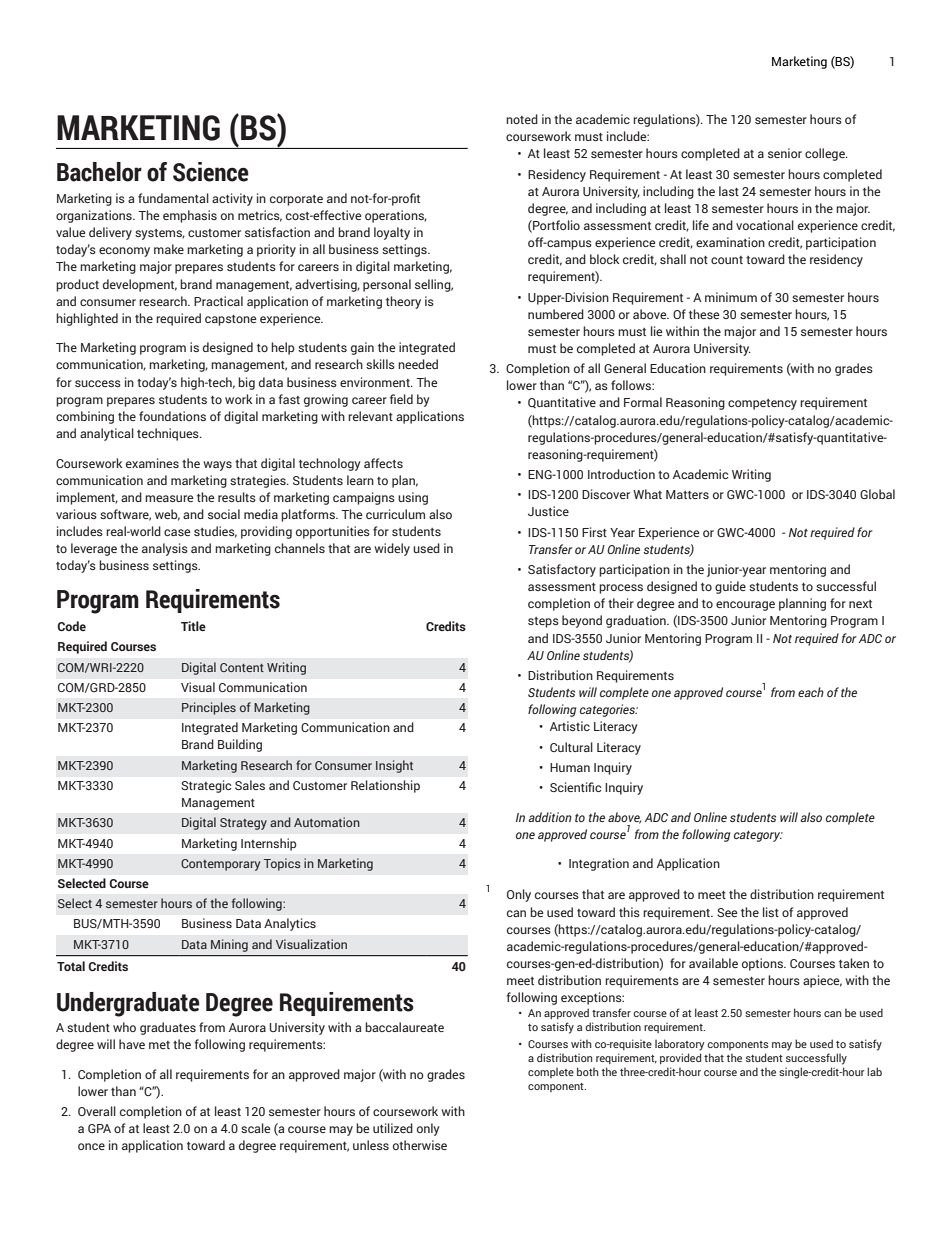  What do you see at coordinates (745, 606) in the document?
I see `encourage` at bounding box center [745, 606].
